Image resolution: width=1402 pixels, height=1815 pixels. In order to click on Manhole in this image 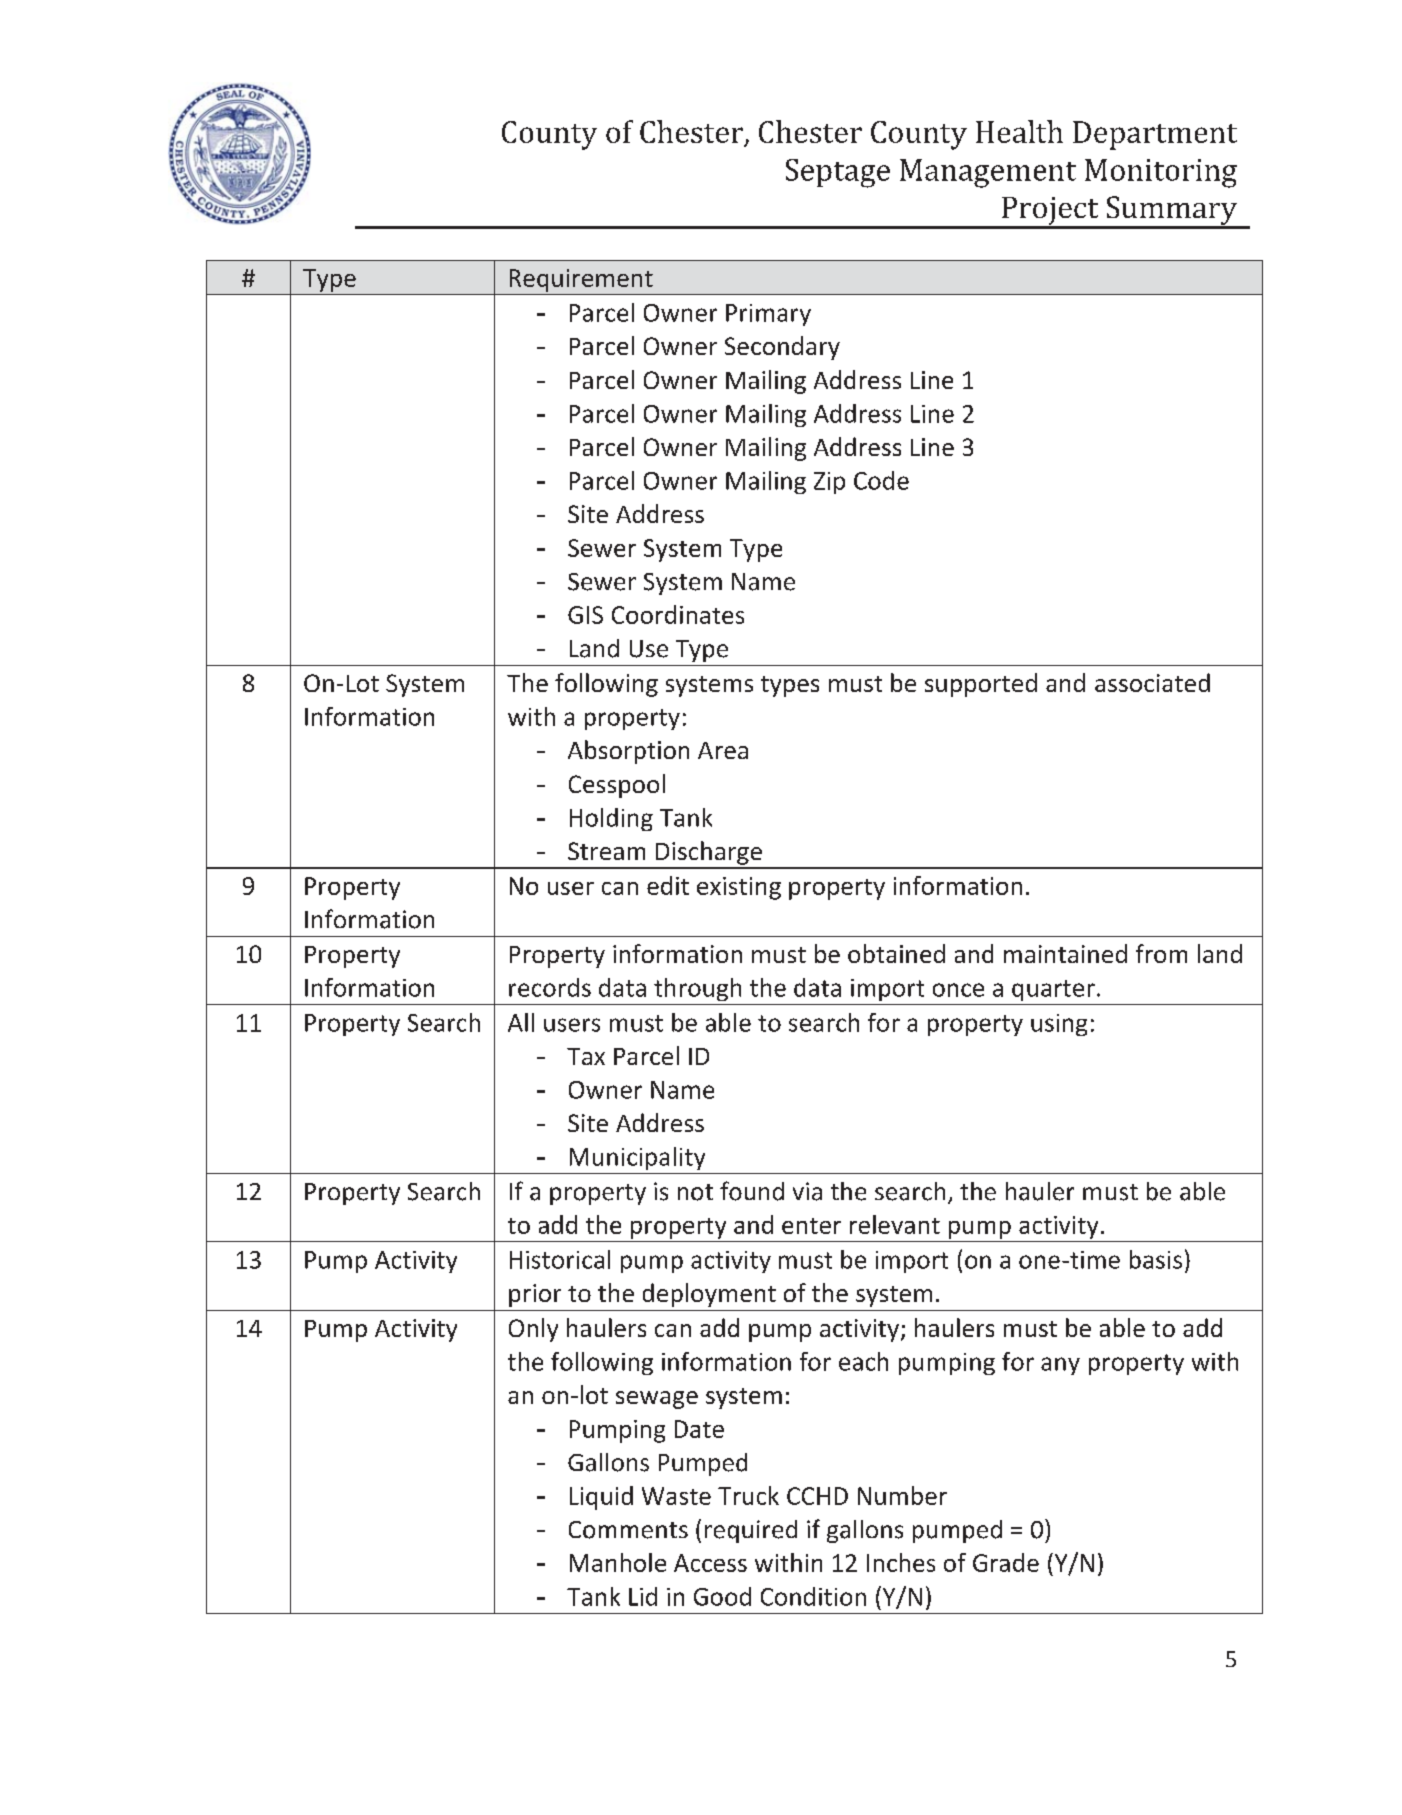, I will do `click(618, 1562)`.
